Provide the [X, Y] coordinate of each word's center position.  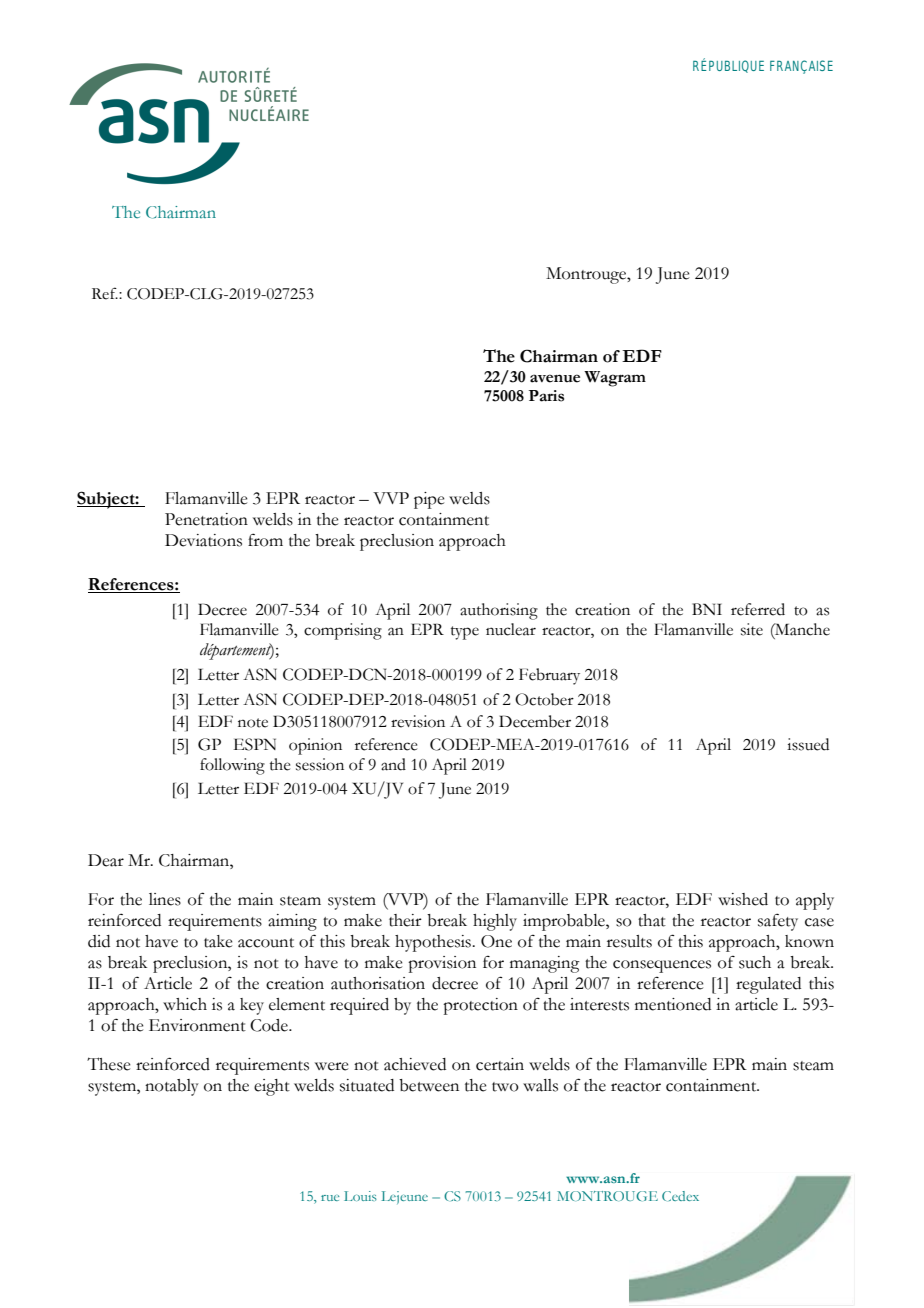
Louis [360, 1196]
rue [330, 1198]
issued [808, 744]
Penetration [206, 519]
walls [540, 1085]
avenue [555, 378]
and [393, 764]
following [232, 766]
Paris [546, 396]
